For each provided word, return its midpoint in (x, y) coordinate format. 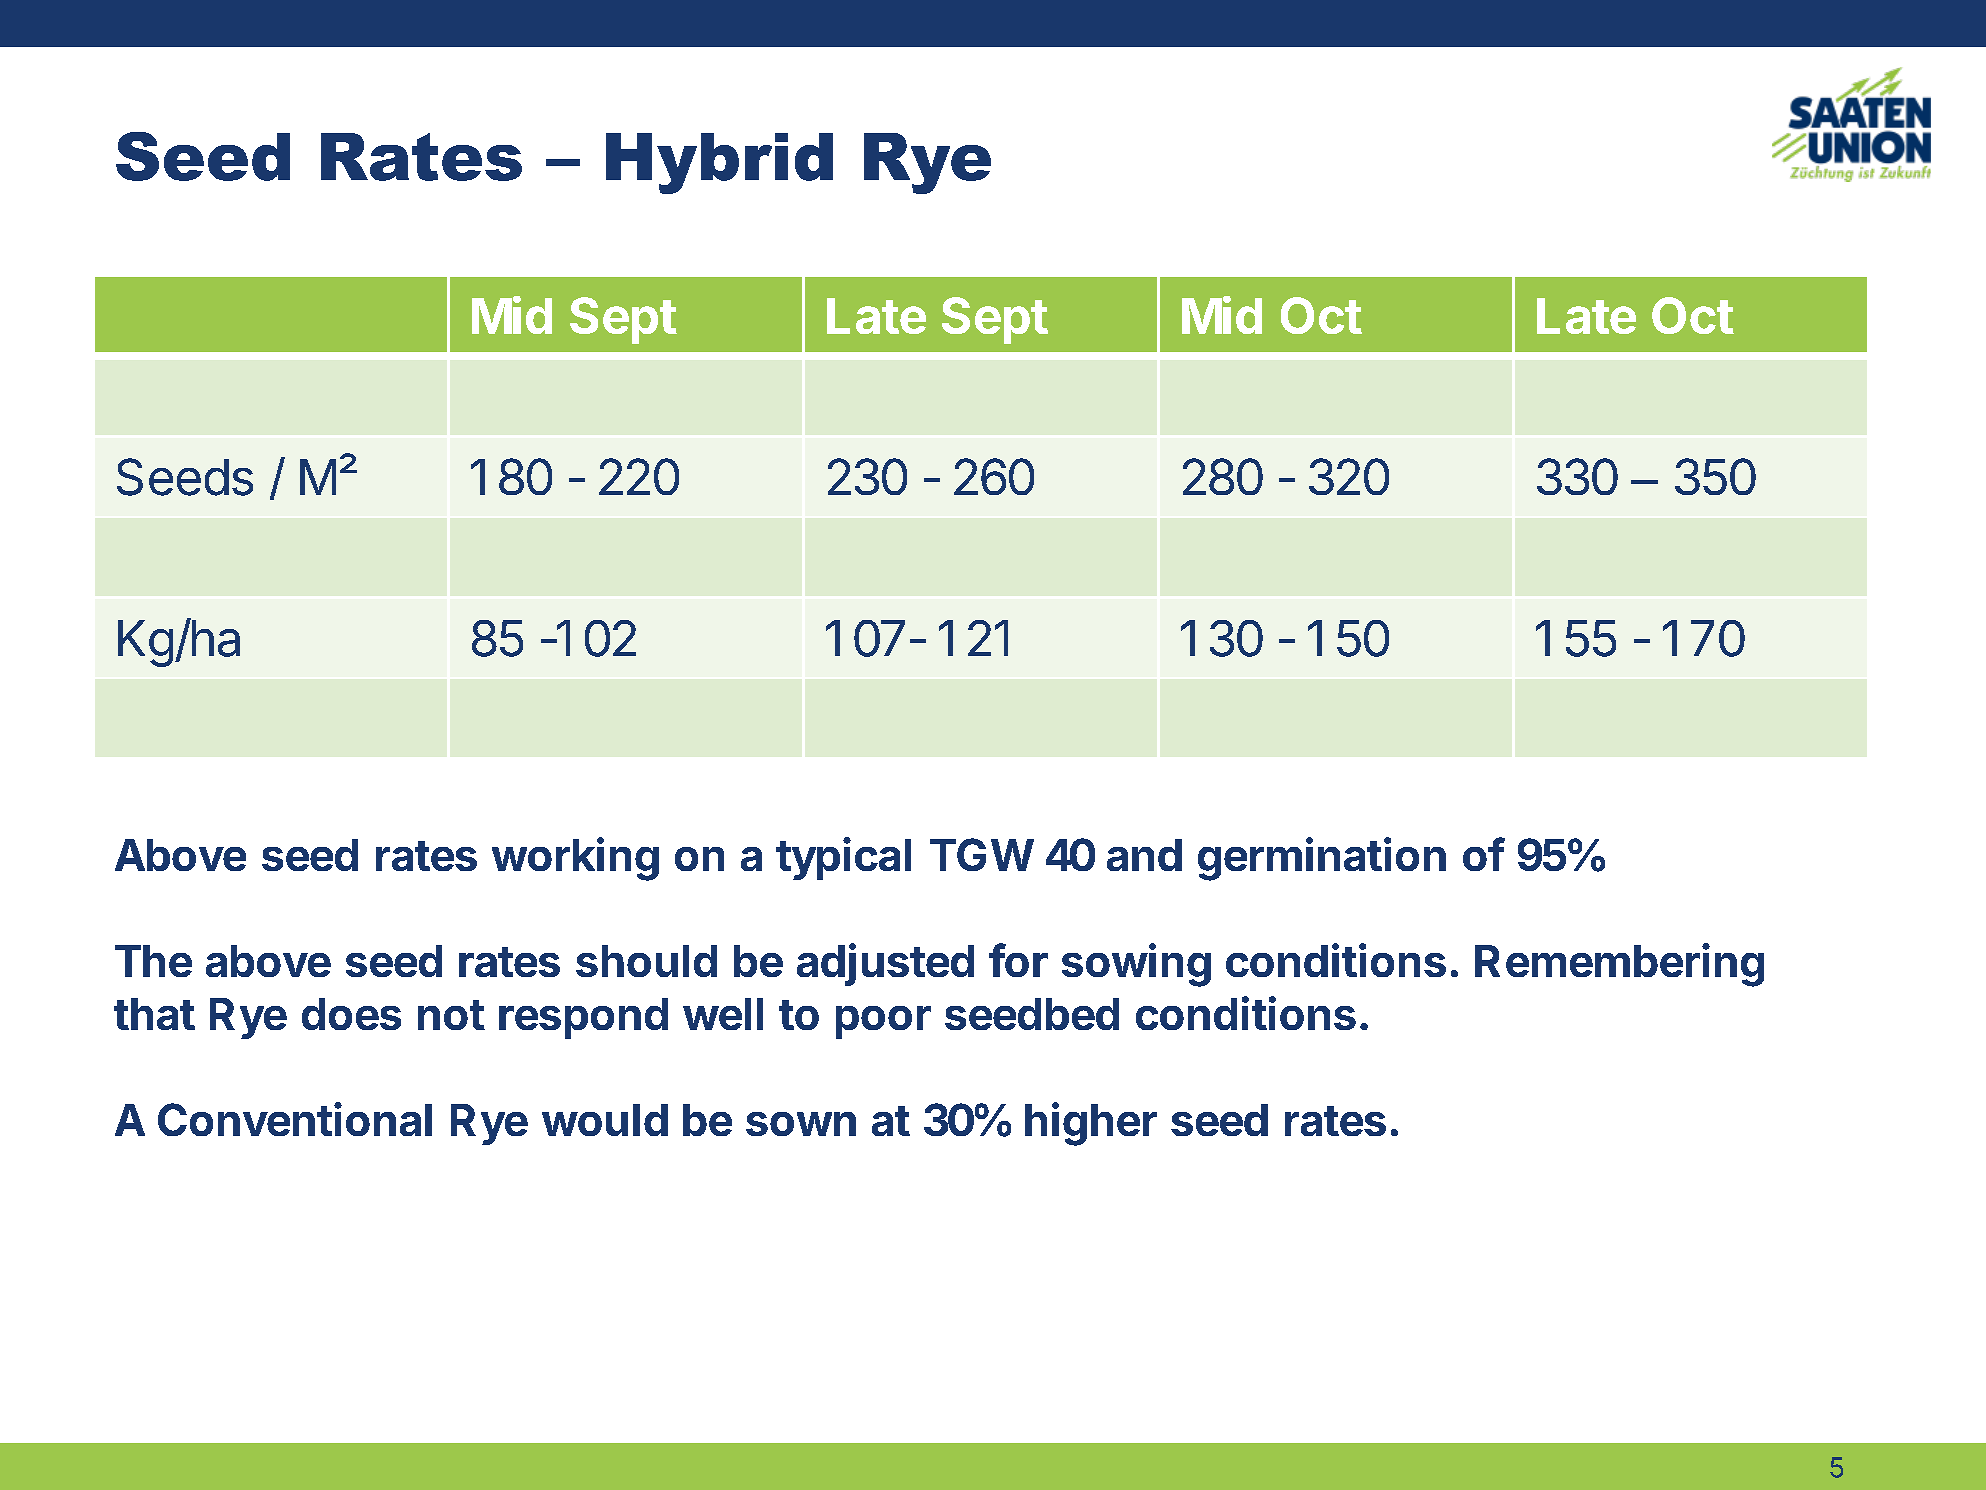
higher (1091, 1124)
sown (801, 1124)
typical (843, 858)
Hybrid (719, 163)
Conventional (295, 1119)
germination (1322, 859)
